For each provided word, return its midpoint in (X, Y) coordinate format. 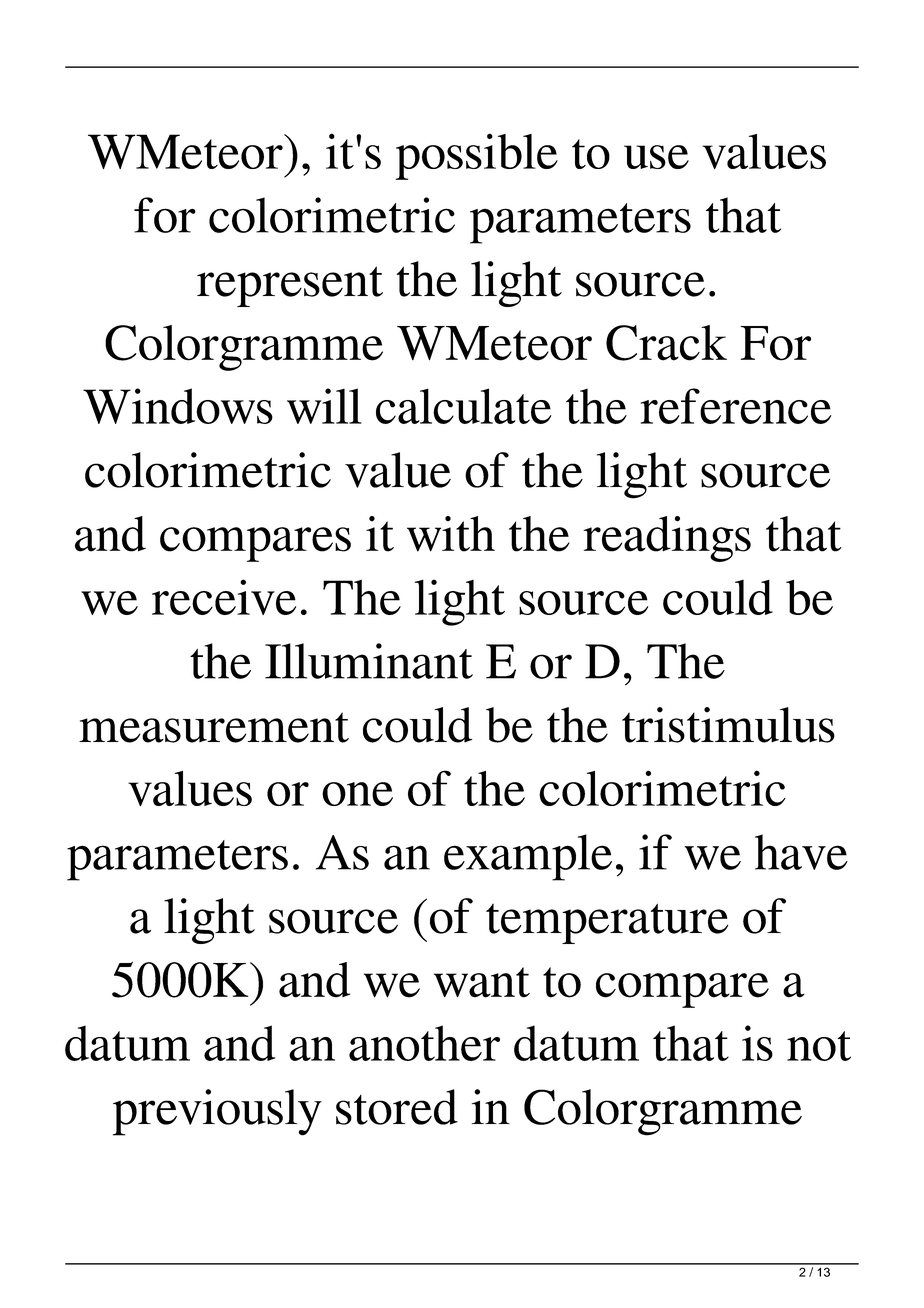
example (528, 857)
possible (477, 156)
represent (290, 286)
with (451, 534)
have (801, 852)
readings (667, 539)
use (656, 157)
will (324, 406)
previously (217, 1112)
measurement (214, 727)
